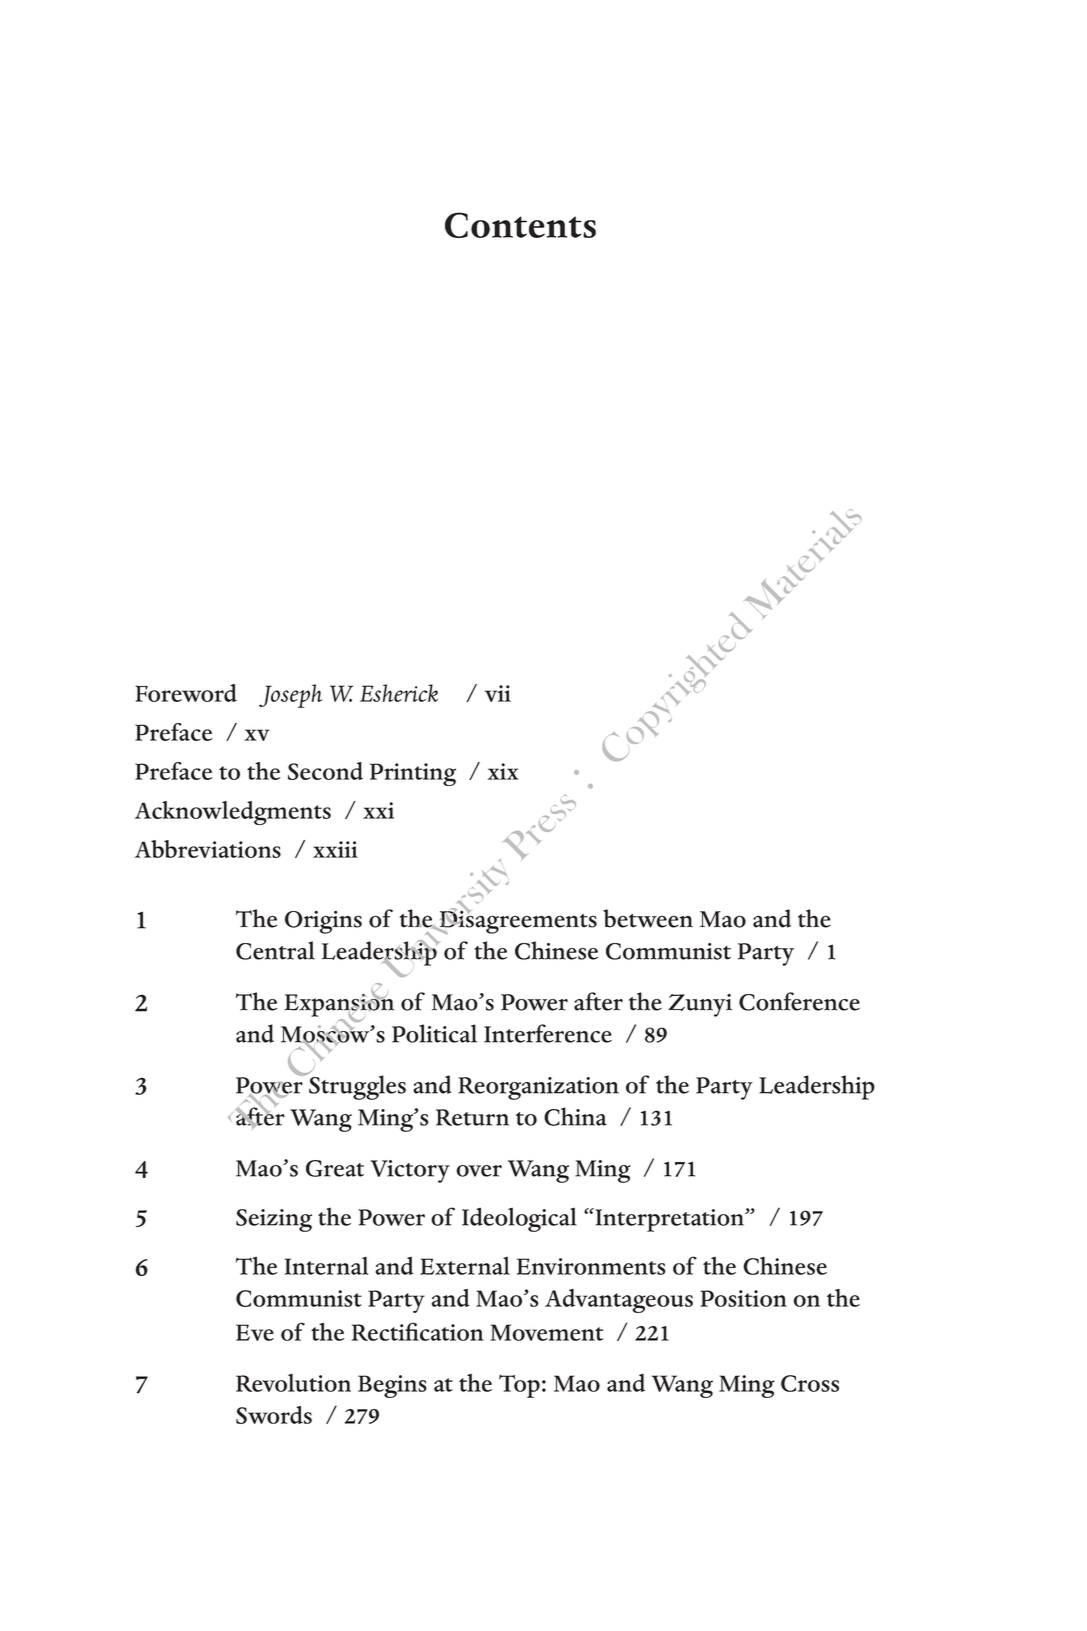 This document has height=1631, width=1087. Describe the element at coordinates (293, 1383) in the document. I see `Revolution` at that location.
